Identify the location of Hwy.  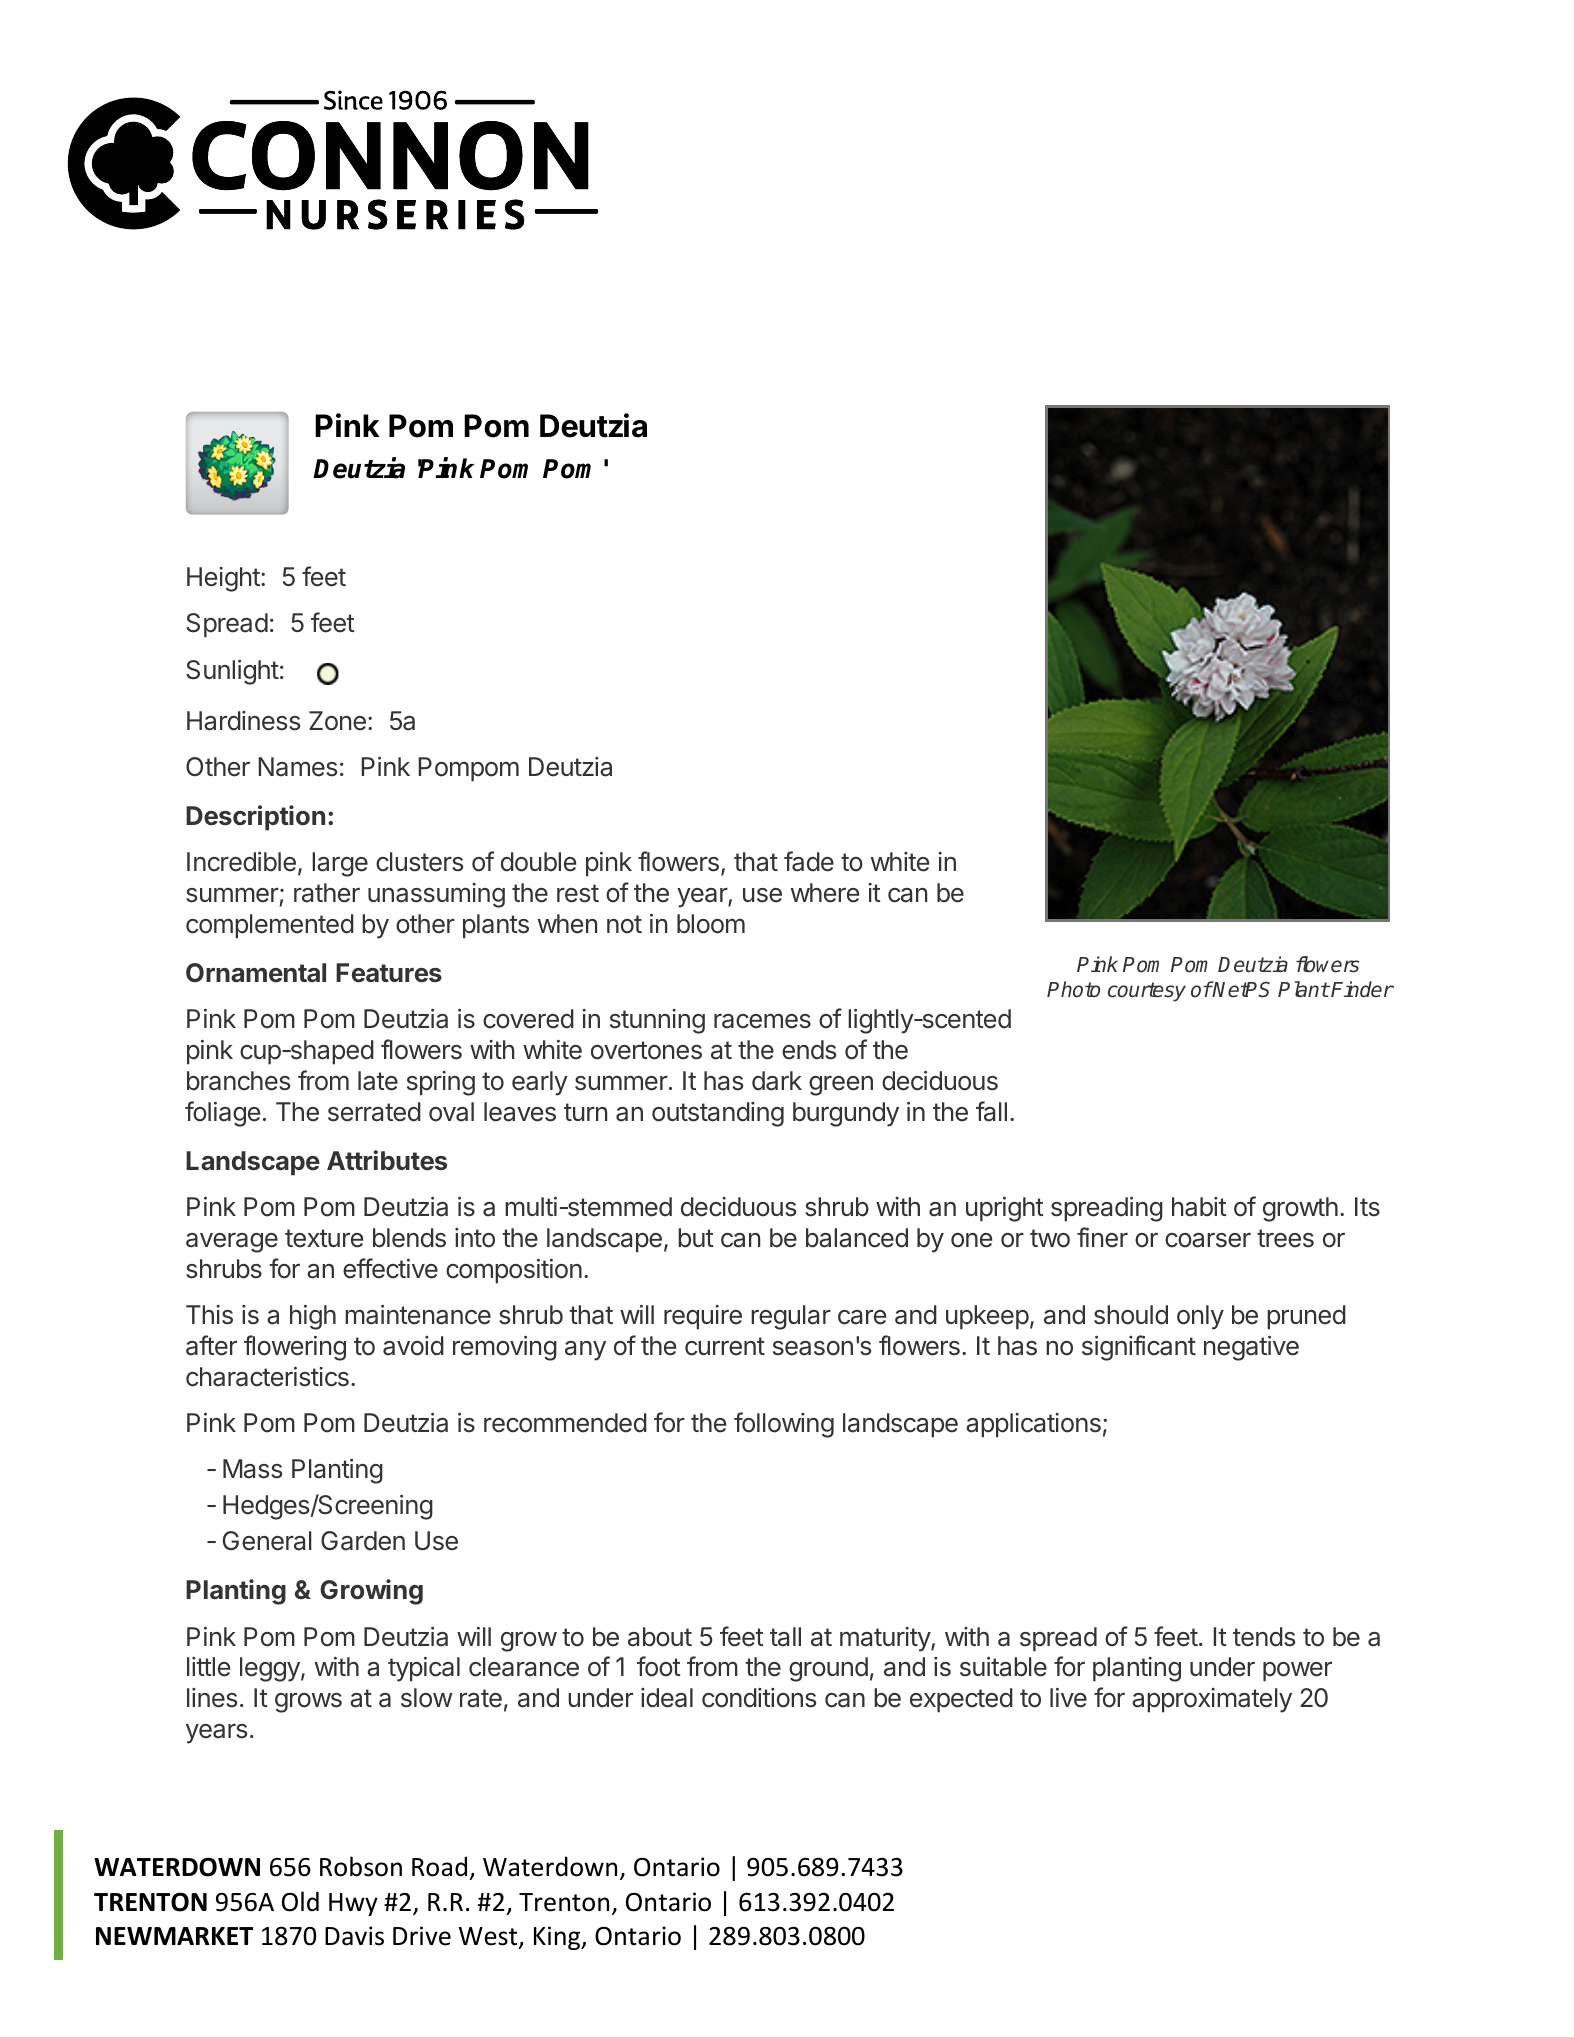
(353, 1904).
